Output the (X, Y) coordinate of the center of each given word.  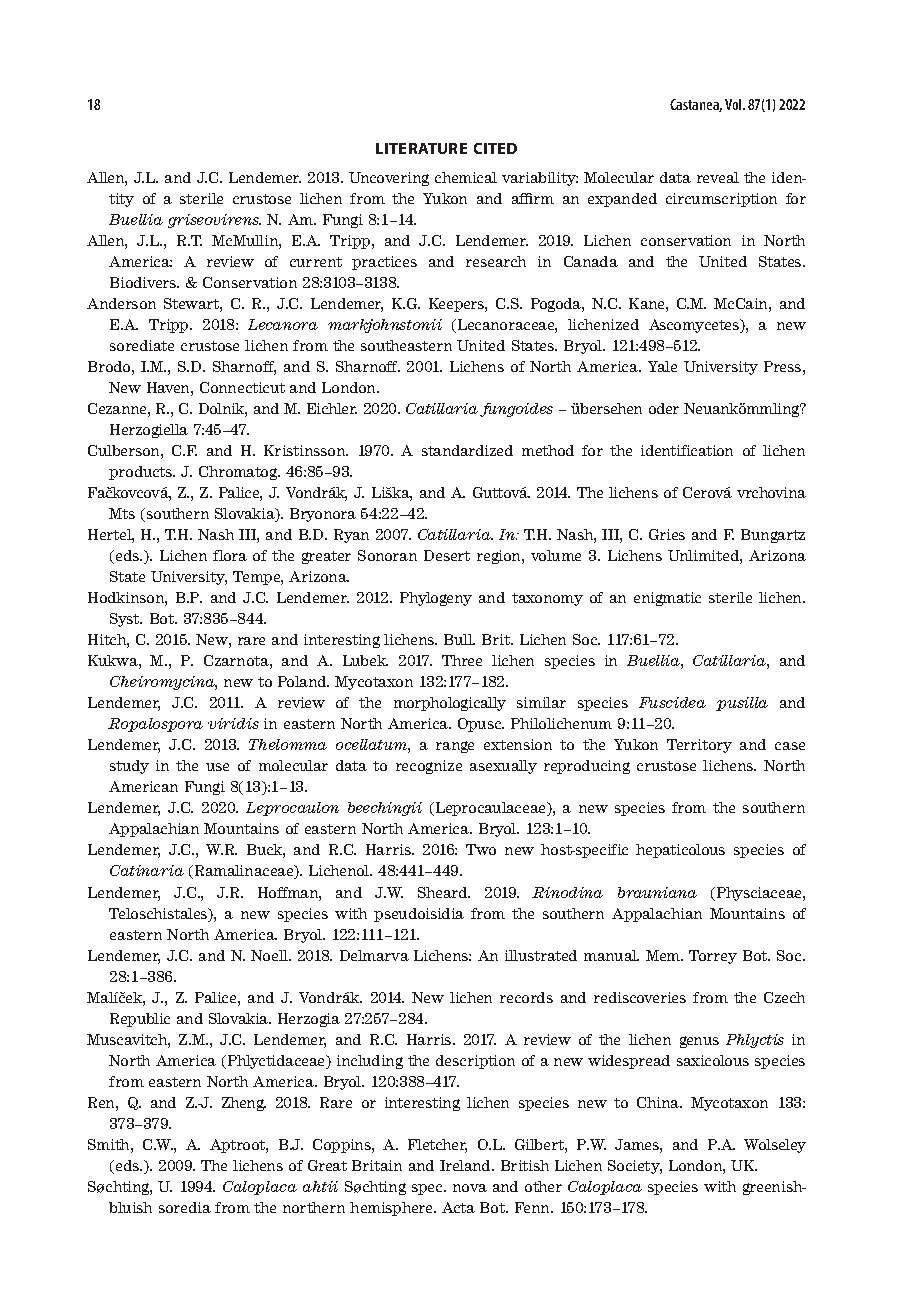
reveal (718, 177)
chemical (466, 177)
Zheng (244, 1104)
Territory (699, 746)
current (316, 262)
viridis (233, 723)
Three (462, 660)
